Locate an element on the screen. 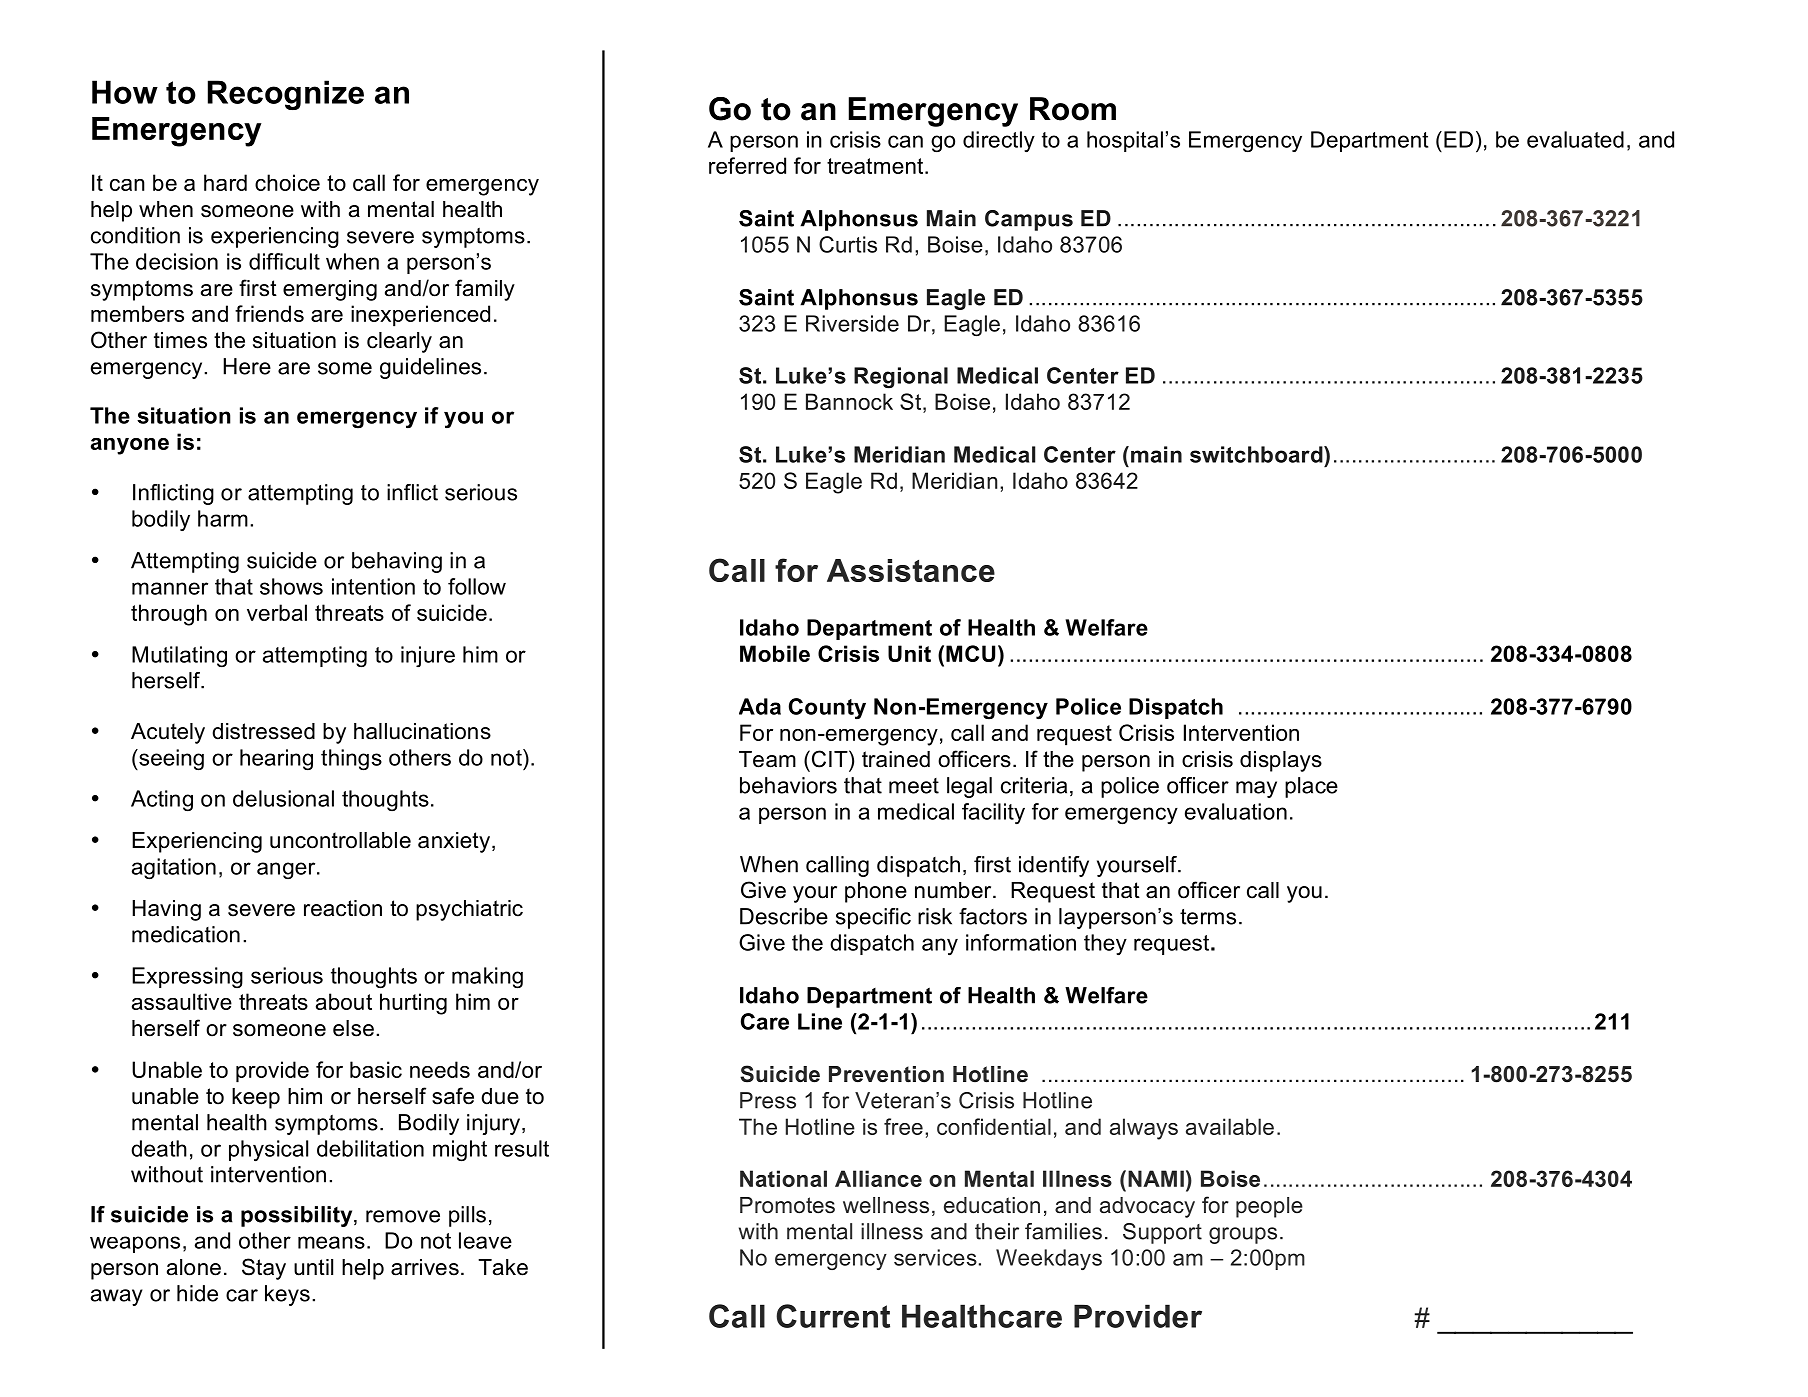 This screenshot has height=1397, width=1808. treatment is located at coordinates (876, 166).
